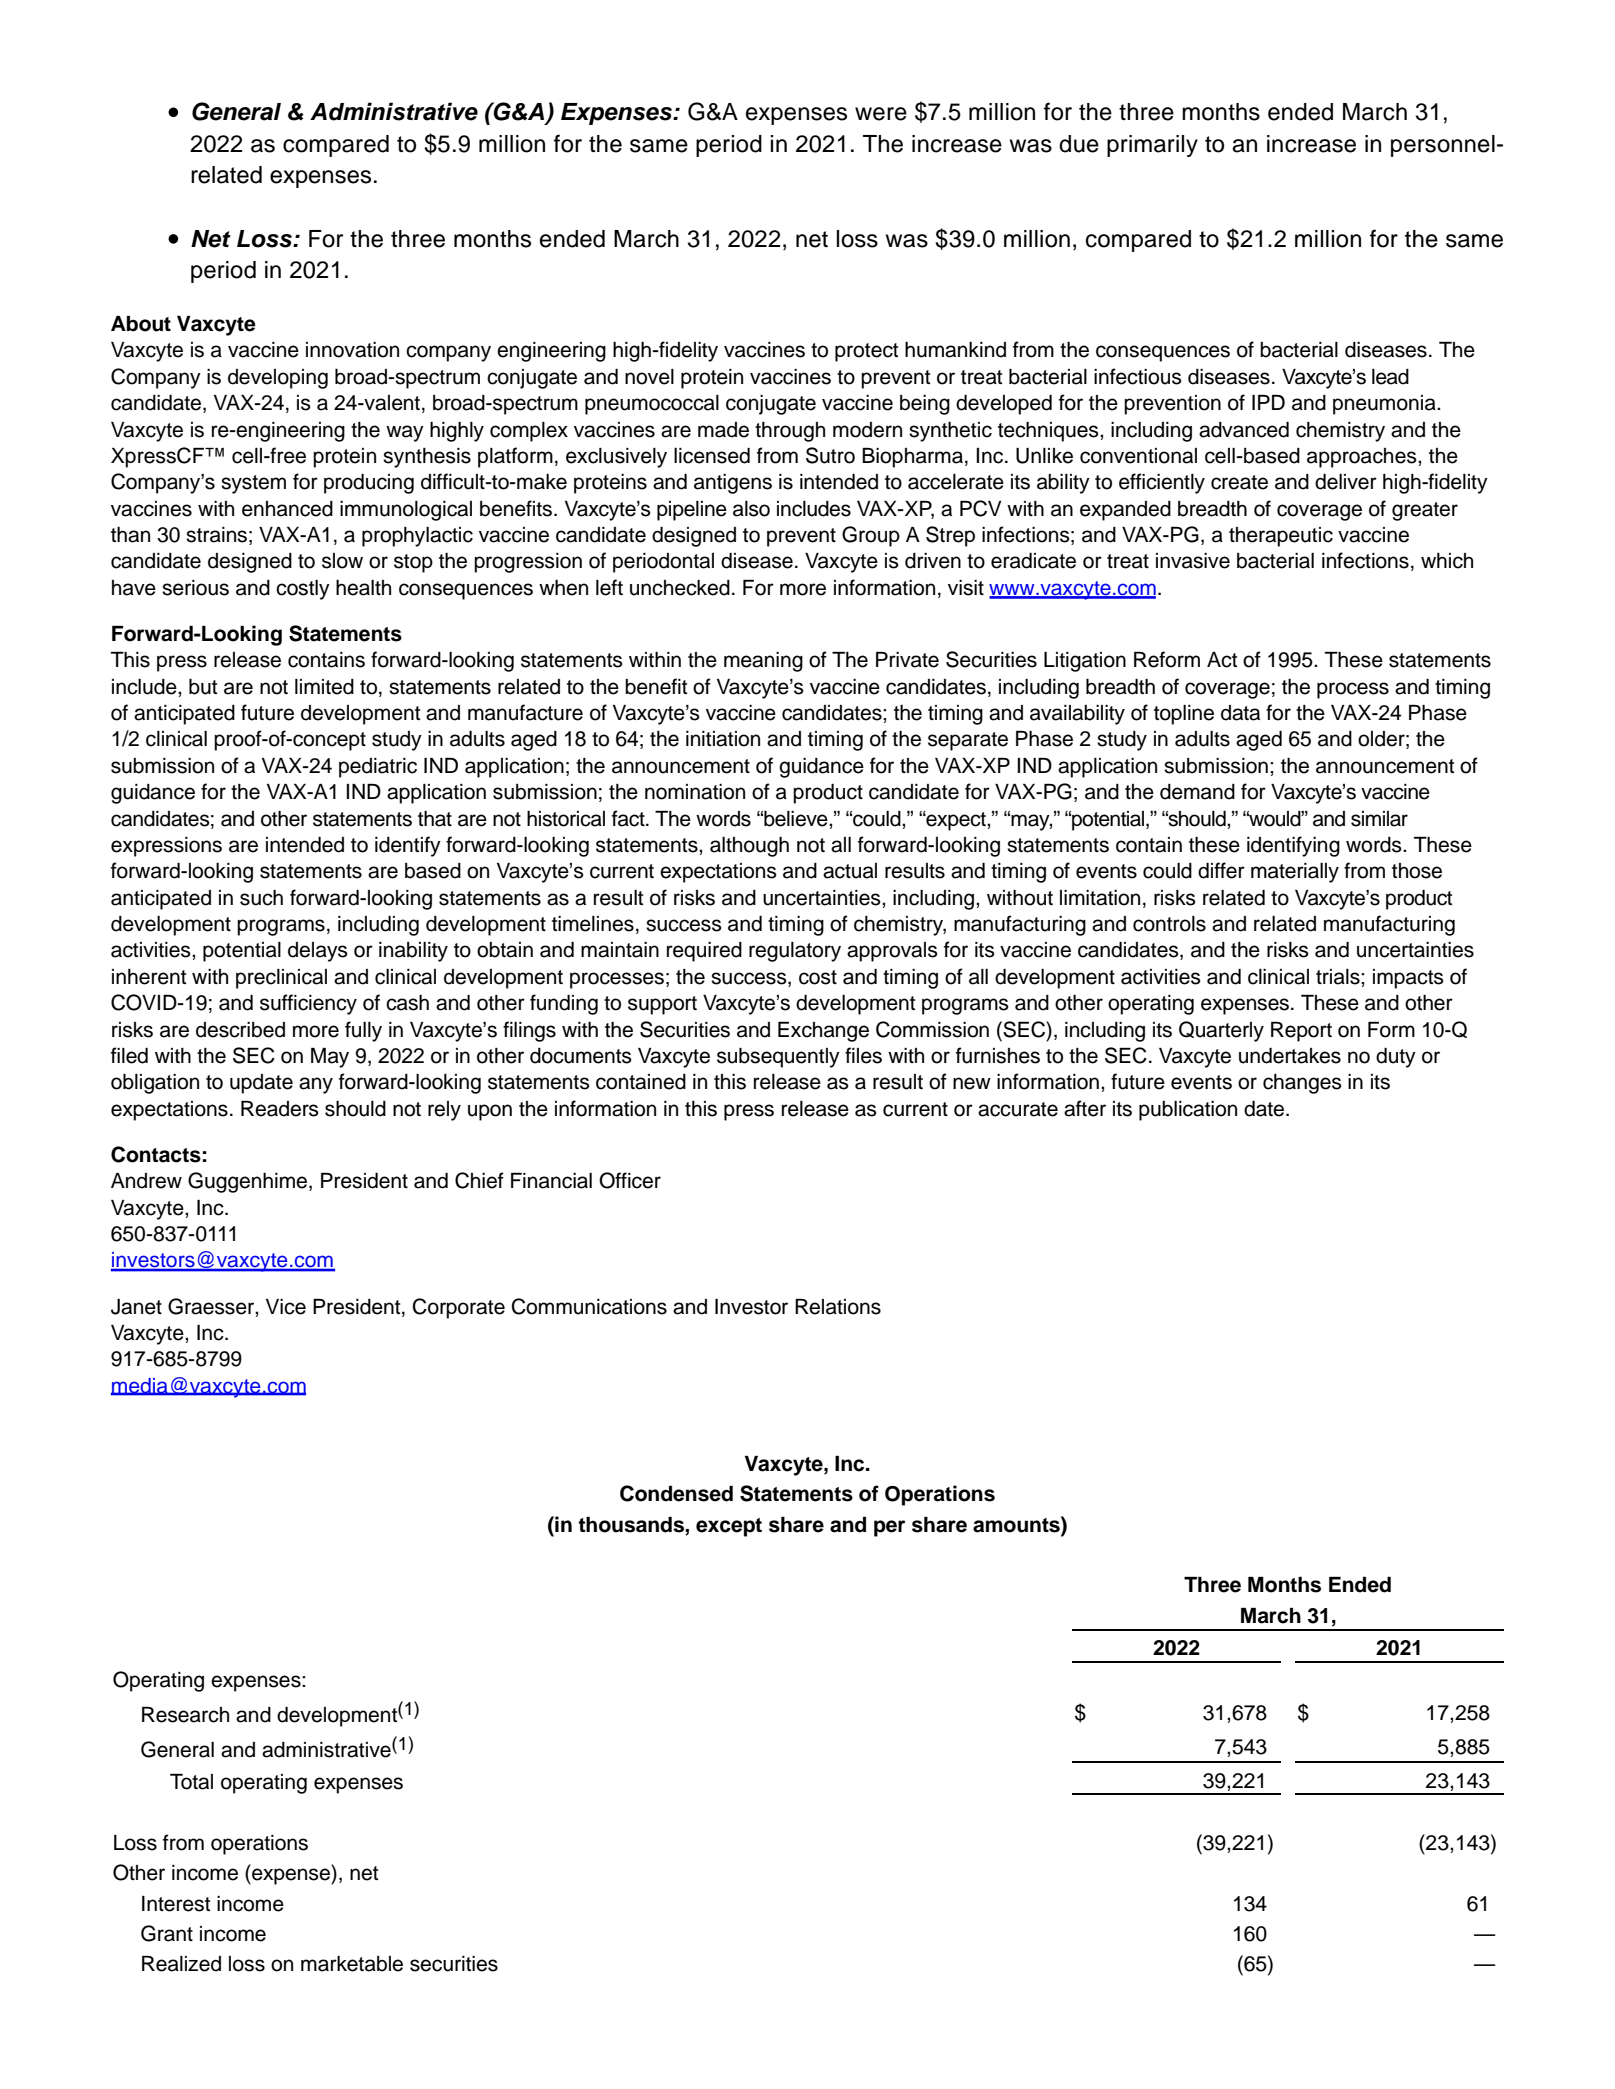  What do you see at coordinates (141, 324) in the image?
I see `About` at bounding box center [141, 324].
